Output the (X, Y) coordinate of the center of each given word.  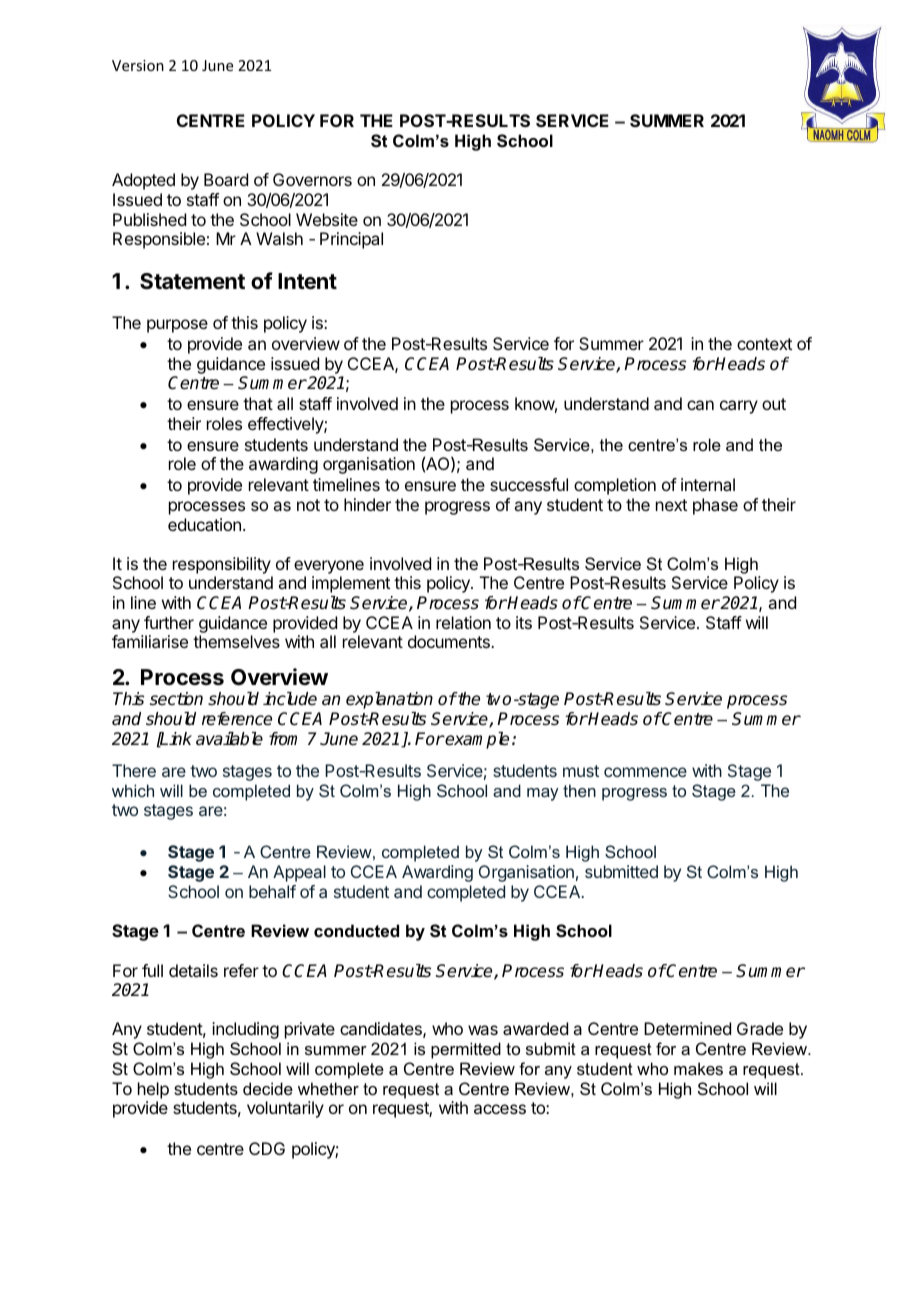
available (229, 739)
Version (138, 65)
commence (645, 772)
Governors (312, 179)
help (153, 1090)
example (476, 740)
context (764, 344)
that (258, 403)
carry (739, 407)
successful (529, 484)
